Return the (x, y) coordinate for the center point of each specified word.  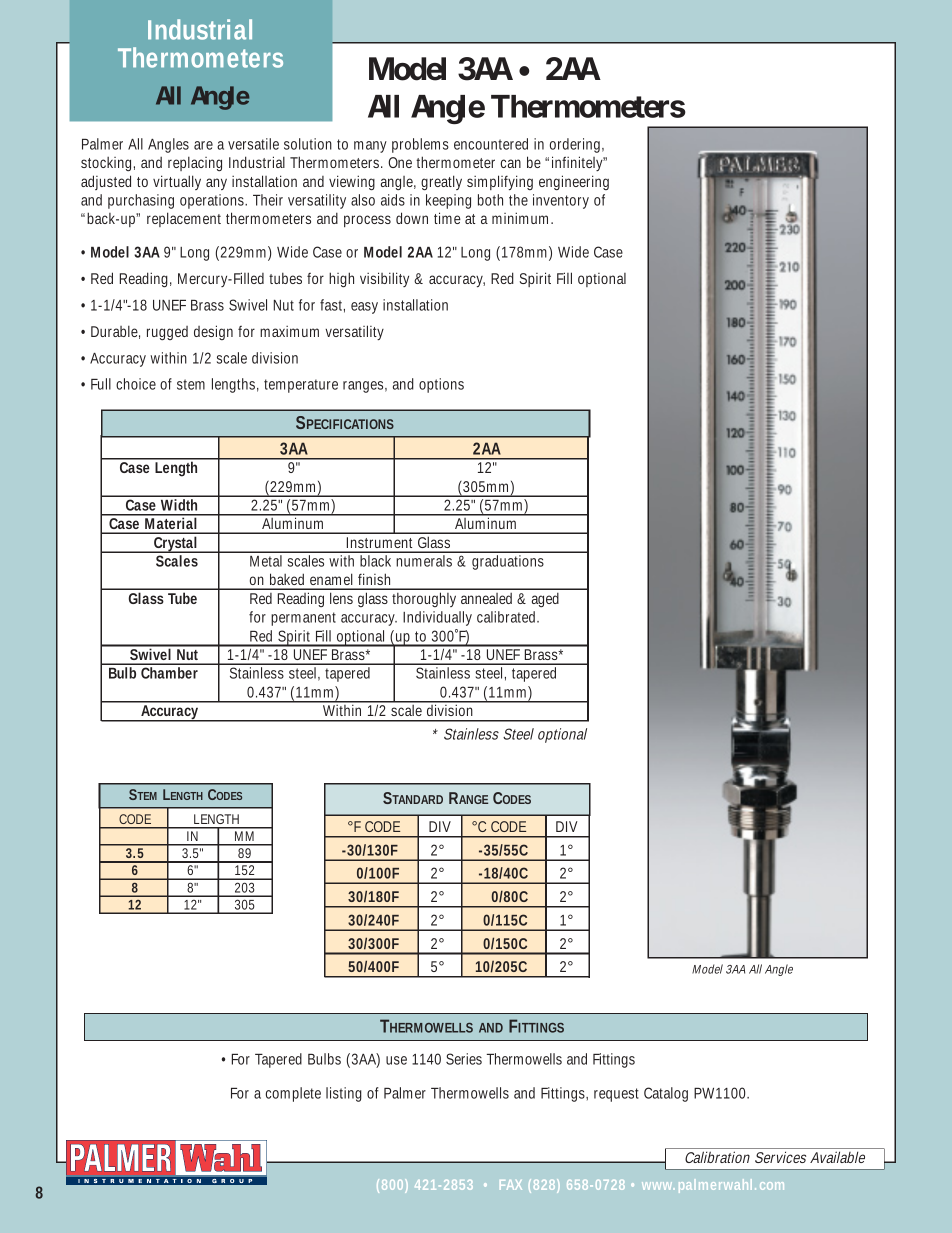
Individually (437, 618)
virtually (177, 182)
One (400, 162)
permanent (303, 619)
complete (293, 1094)
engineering (574, 182)
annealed (486, 598)
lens (341, 598)
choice (136, 384)
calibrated (508, 617)
